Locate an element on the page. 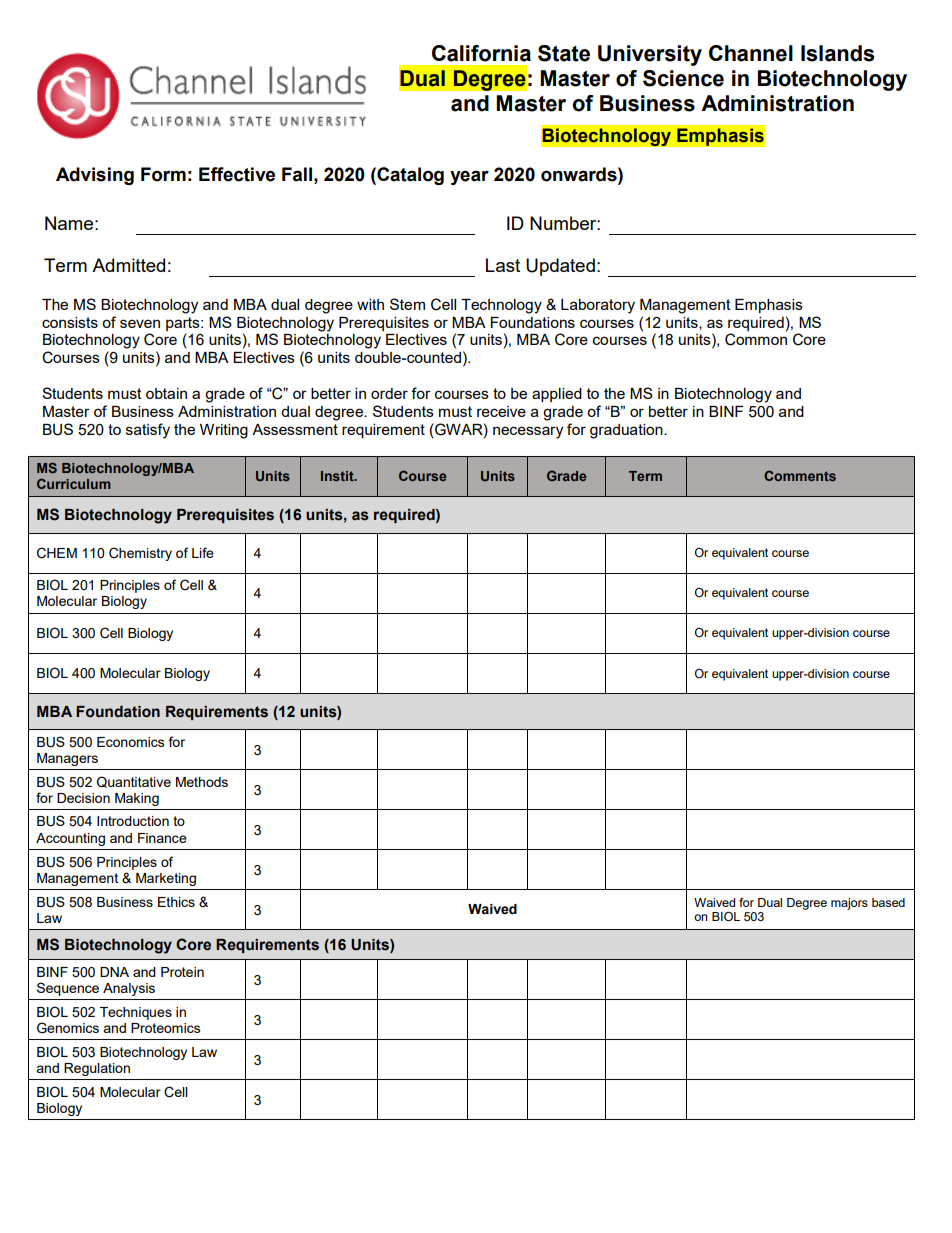 The width and height of the page is (952, 1233). Admitted is located at coordinates (128, 265).
